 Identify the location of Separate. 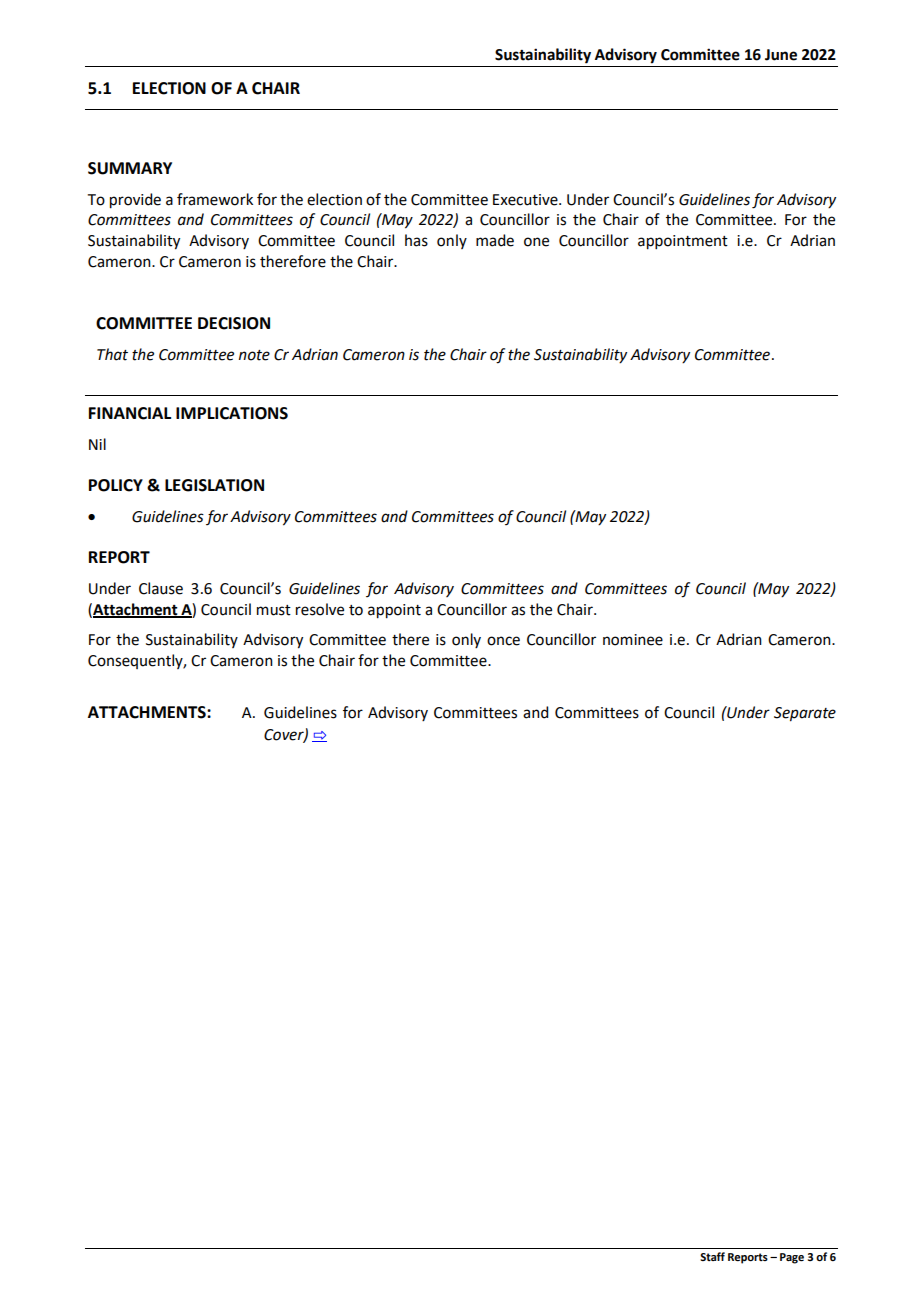
(805, 714).
